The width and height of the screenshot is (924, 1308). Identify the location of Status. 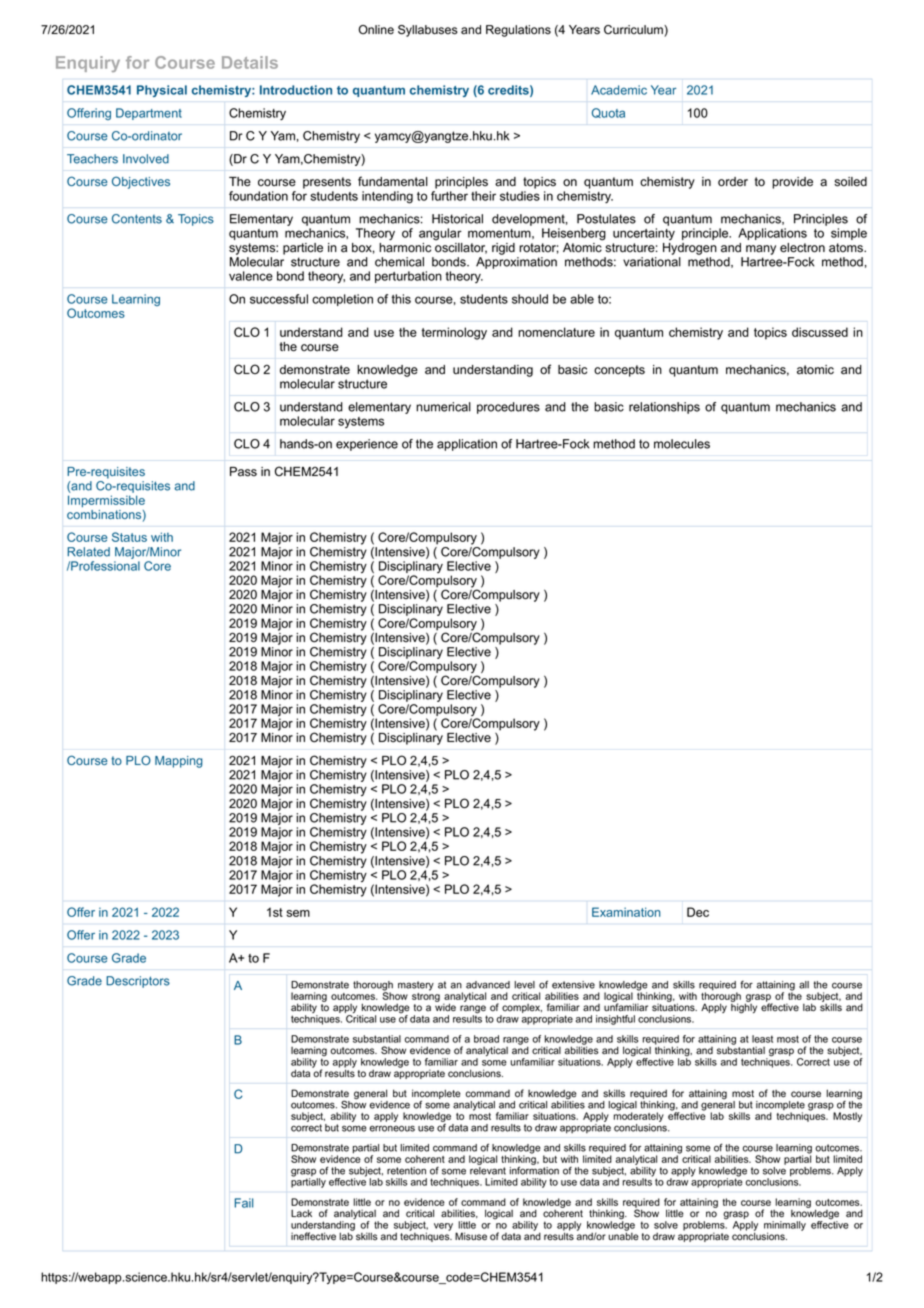
(129, 537).
